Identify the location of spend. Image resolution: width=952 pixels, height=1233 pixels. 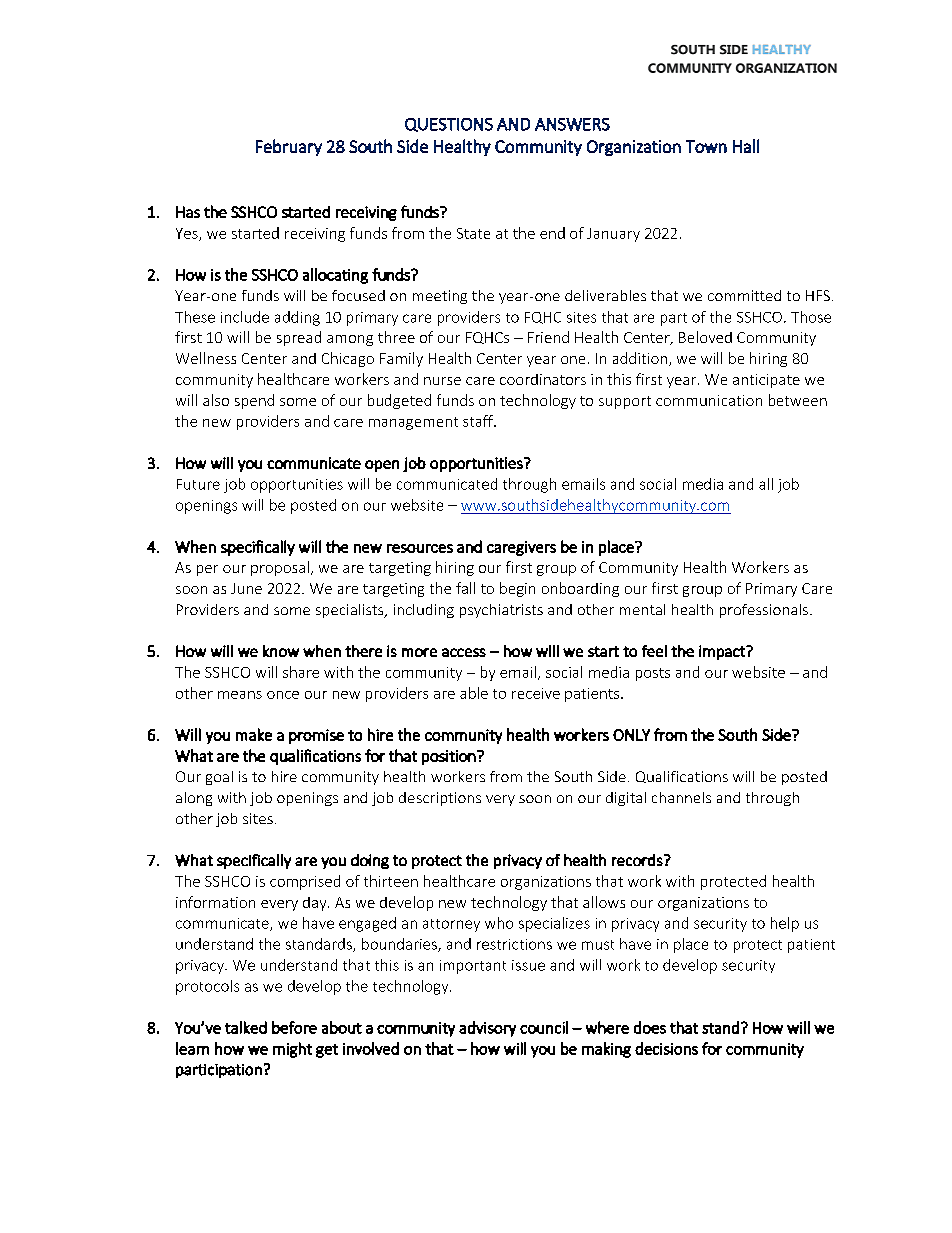
(254, 401).
